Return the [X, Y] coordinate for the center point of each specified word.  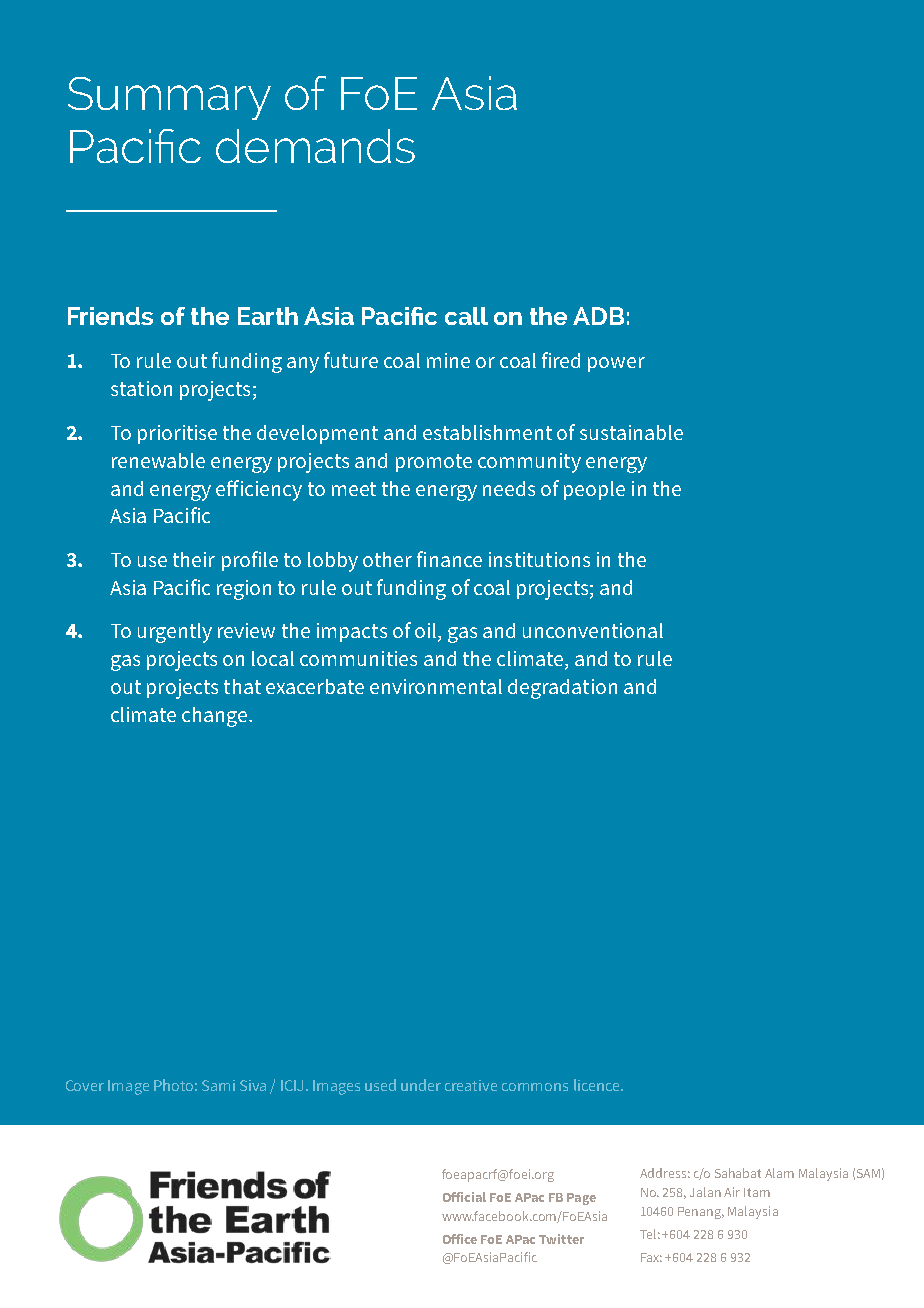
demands [315, 146]
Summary [169, 98]
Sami [218, 1085]
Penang [701, 1213]
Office [460, 1239]
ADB [598, 316]
